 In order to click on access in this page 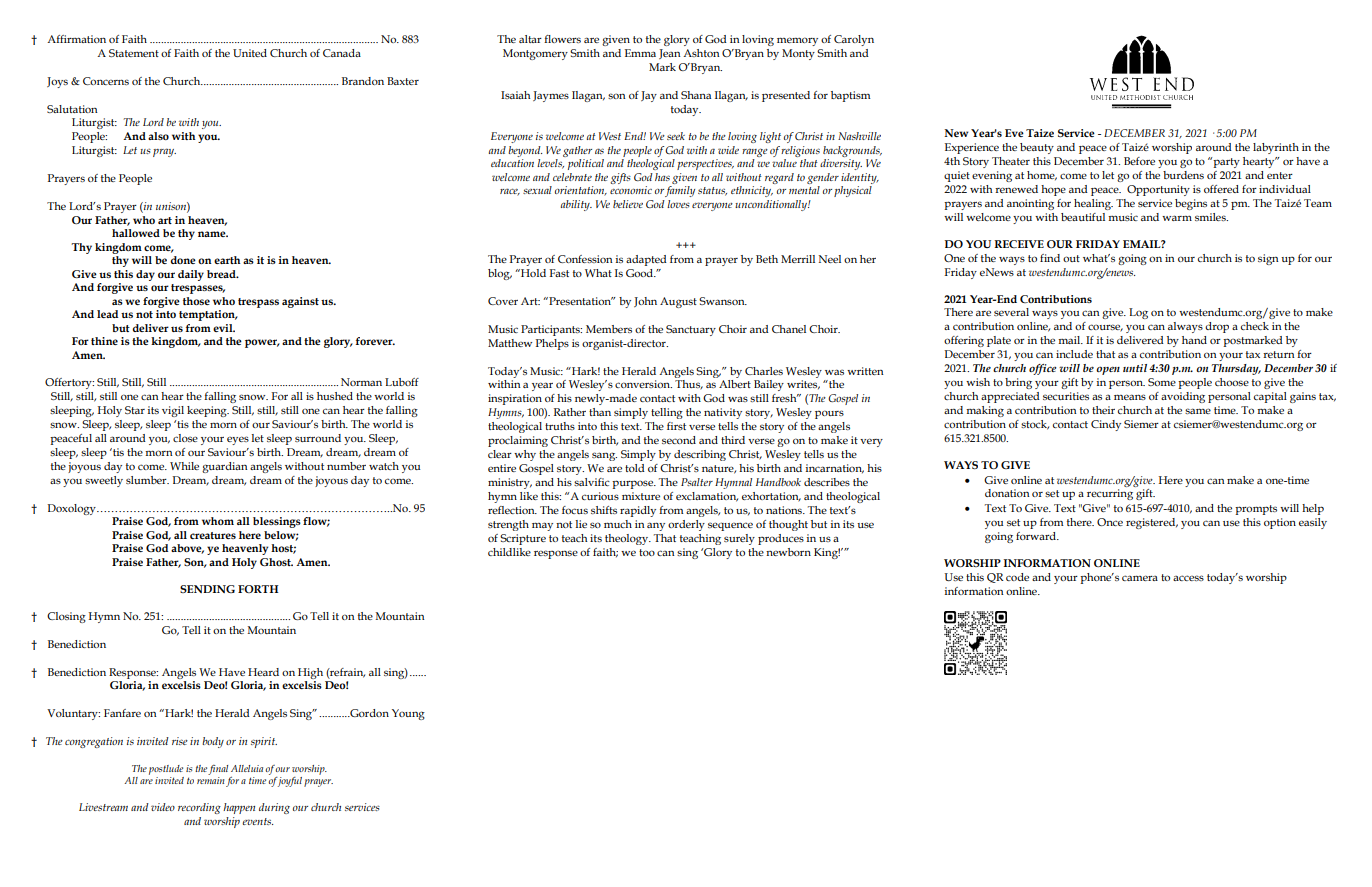, I will do `click(1188, 578)`.
